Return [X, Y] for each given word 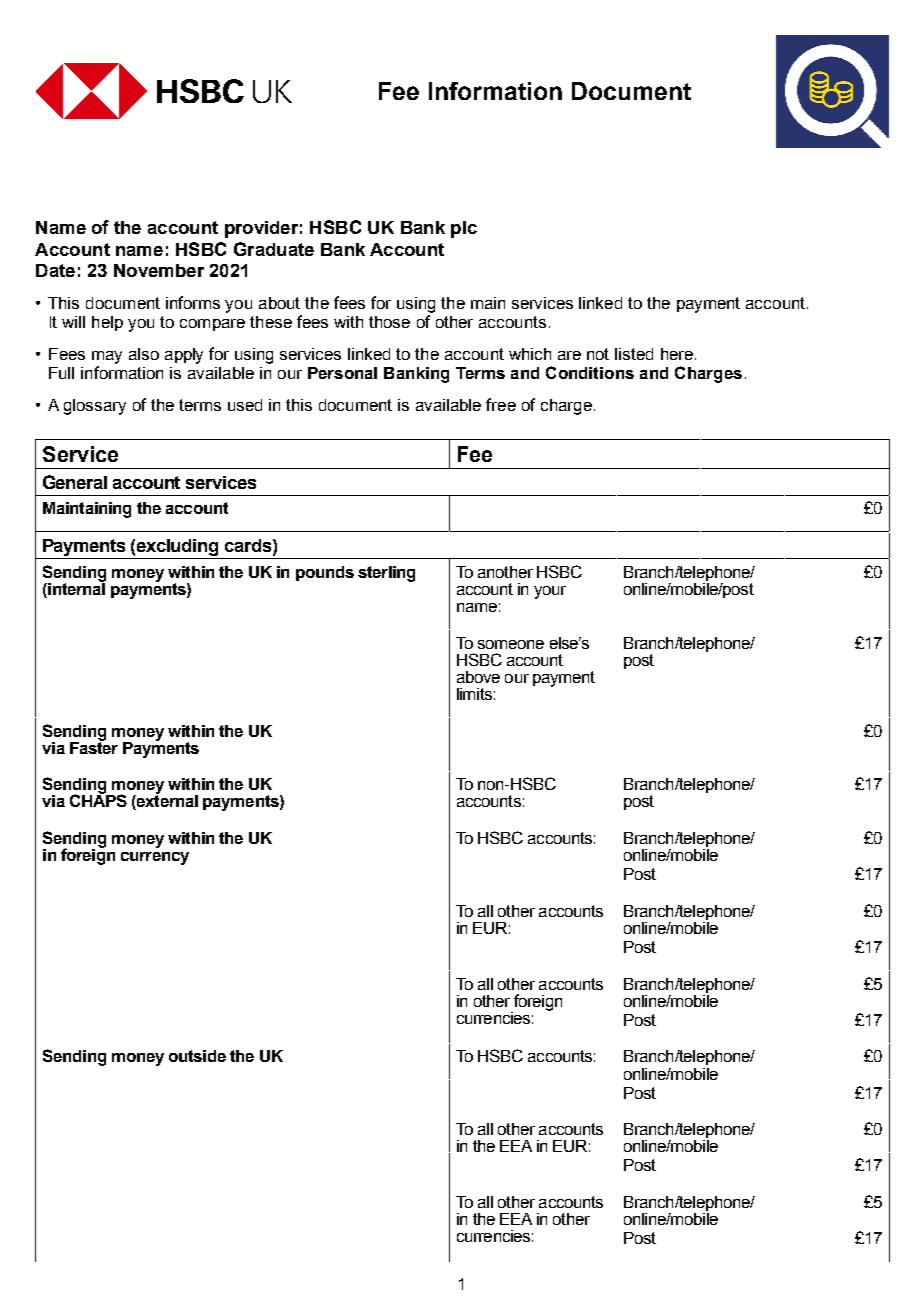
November [159, 270]
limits [474, 694]
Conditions [590, 372]
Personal [342, 373]
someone [511, 644]
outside [197, 1056]
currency [155, 858]
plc [464, 229]
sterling [386, 574]
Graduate [274, 249]
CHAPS [98, 800]
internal [76, 589]
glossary [95, 407]
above [478, 677]
